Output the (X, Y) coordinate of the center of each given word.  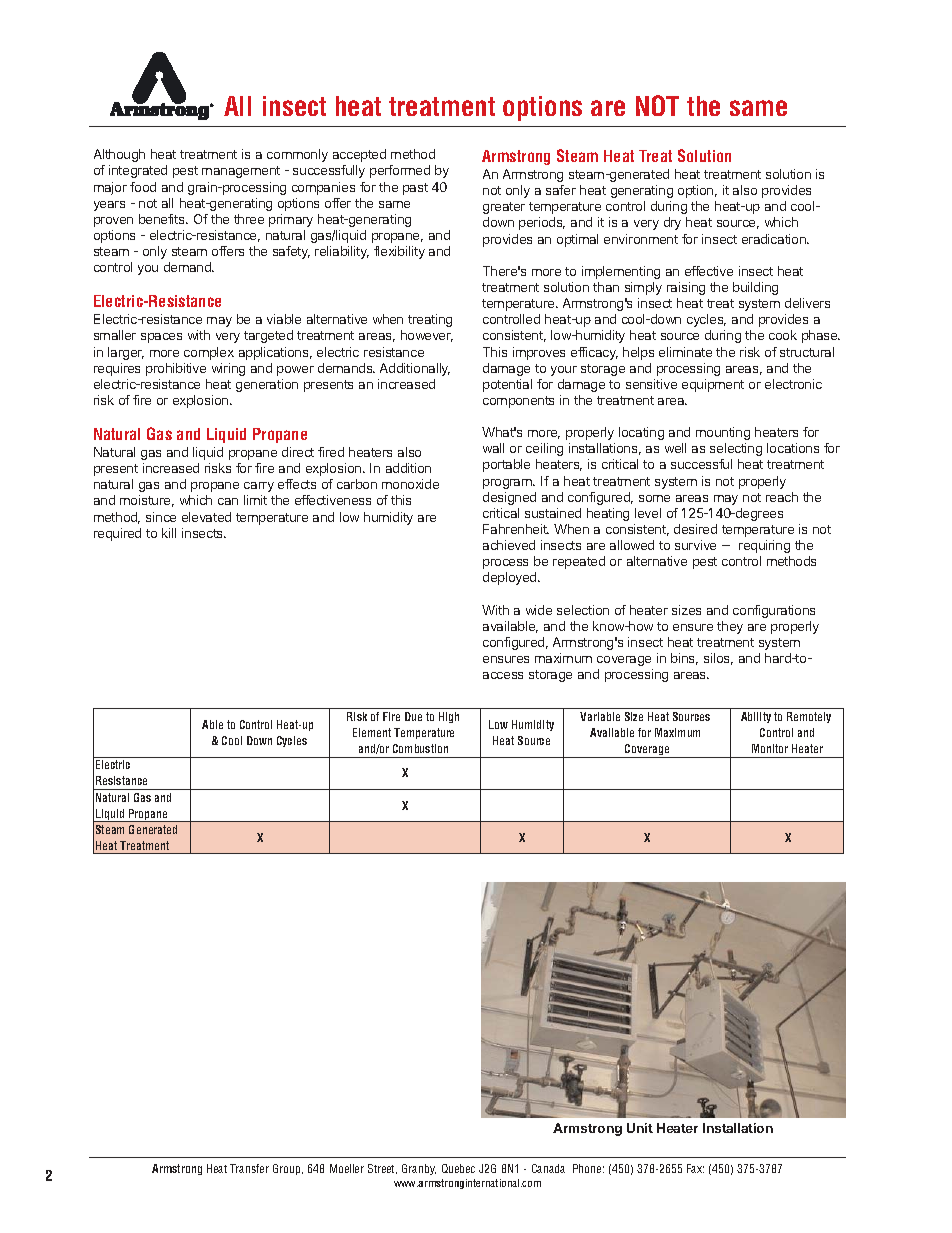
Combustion (420, 748)
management (241, 172)
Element (372, 732)
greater (504, 208)
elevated (206, 517)
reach (782, 497)
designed (509, 498)
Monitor (770, 748)
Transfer (249, 1168)
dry (672, 223)
